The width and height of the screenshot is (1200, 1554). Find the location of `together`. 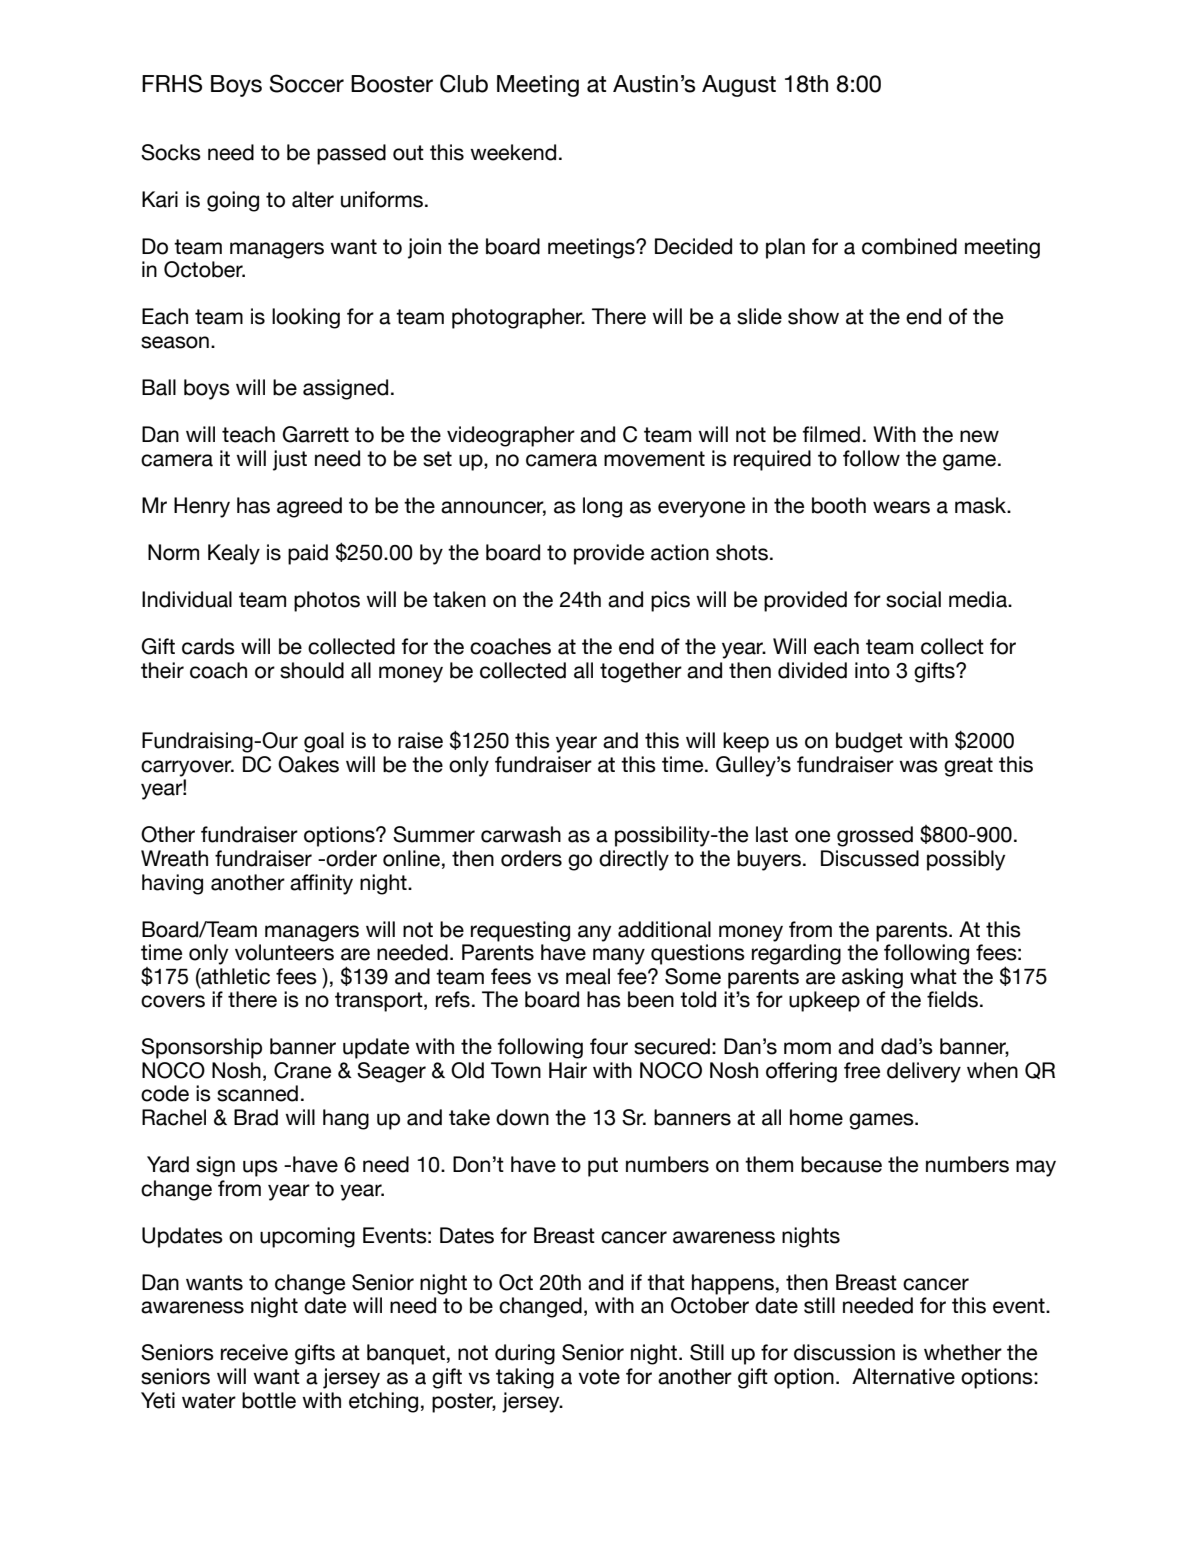

together is located at coordinates (641, 672).
